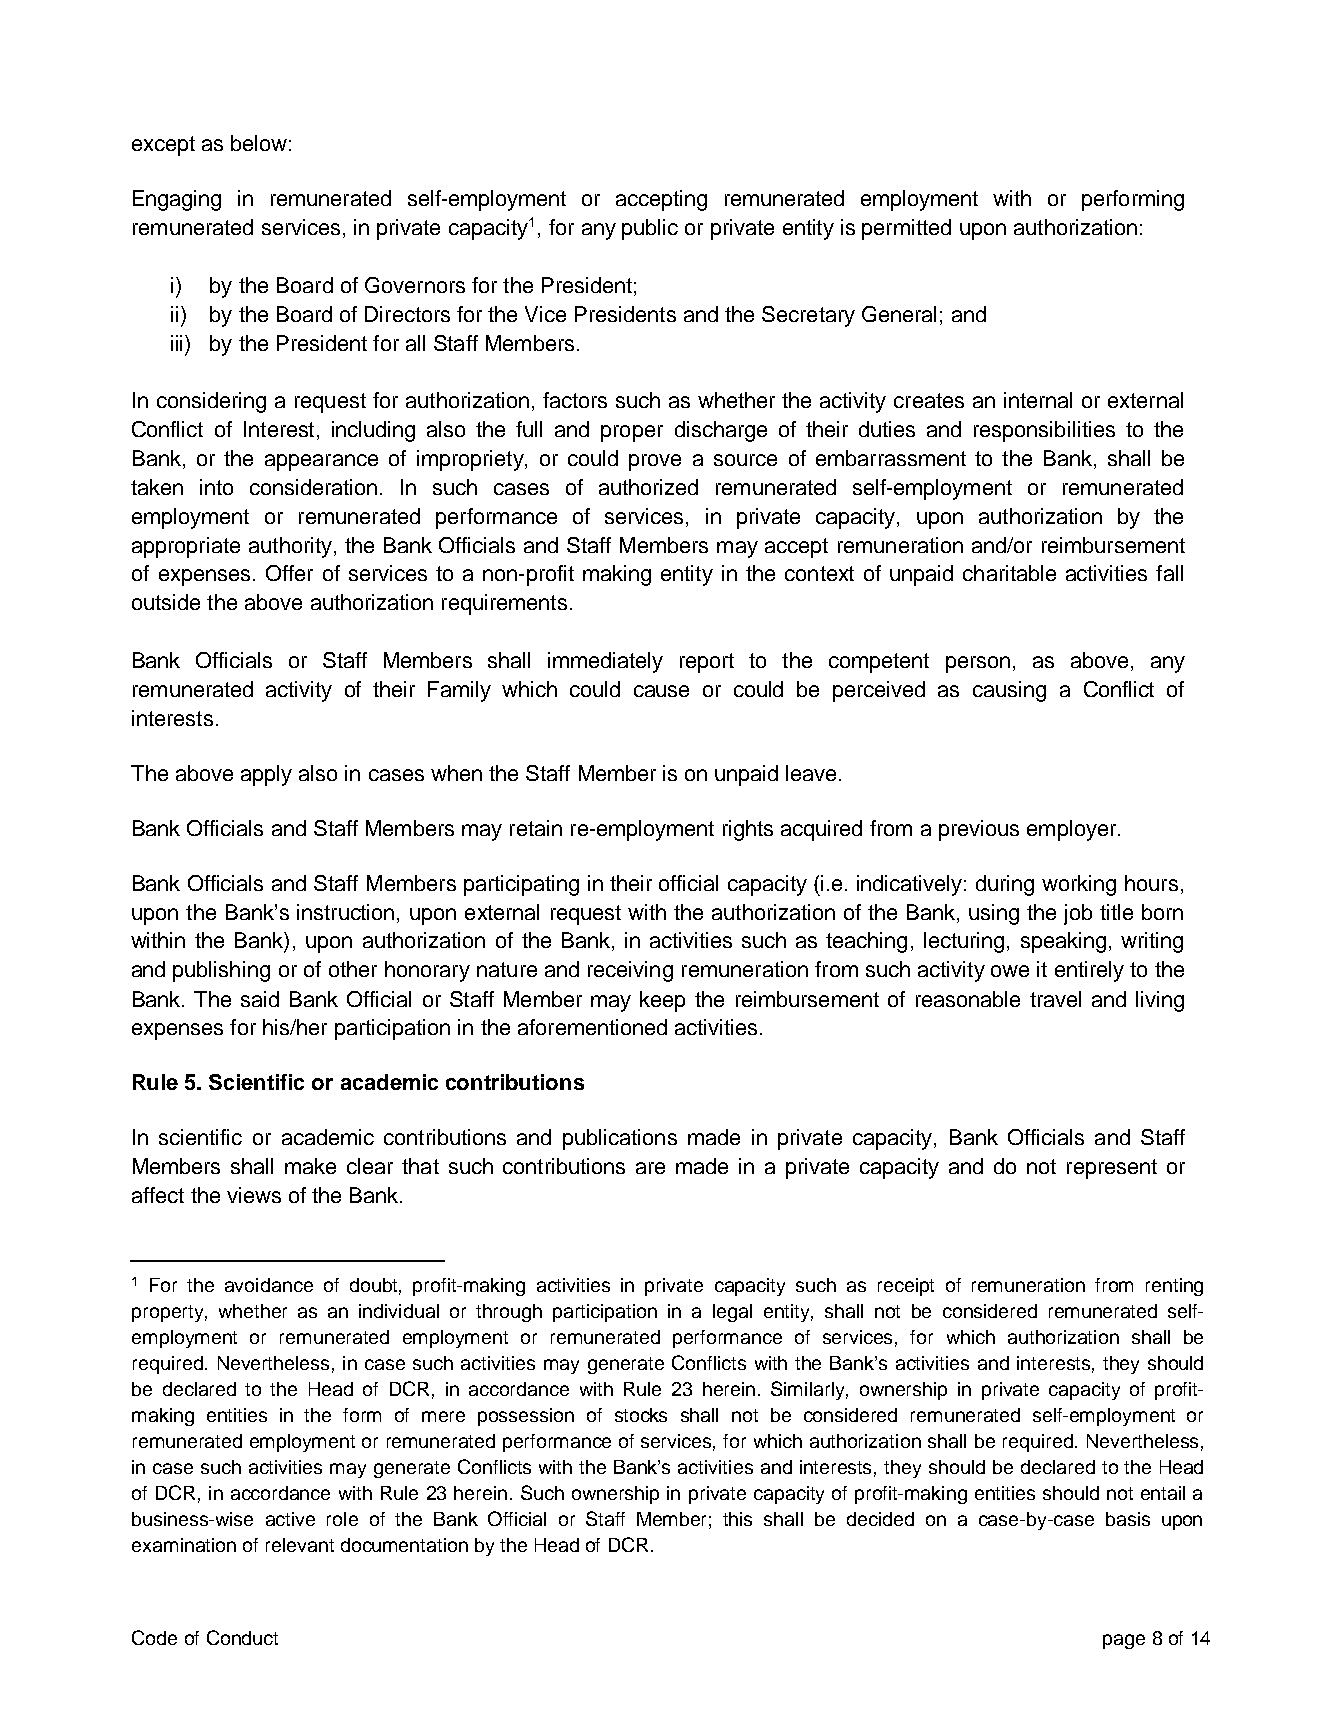 Image resolution: width=1335 pixels, height=1728 pixels. What do you see at coordinates (808, 316) in the screenshot?
I see `Secretary` at bounding box center [808, 316].
